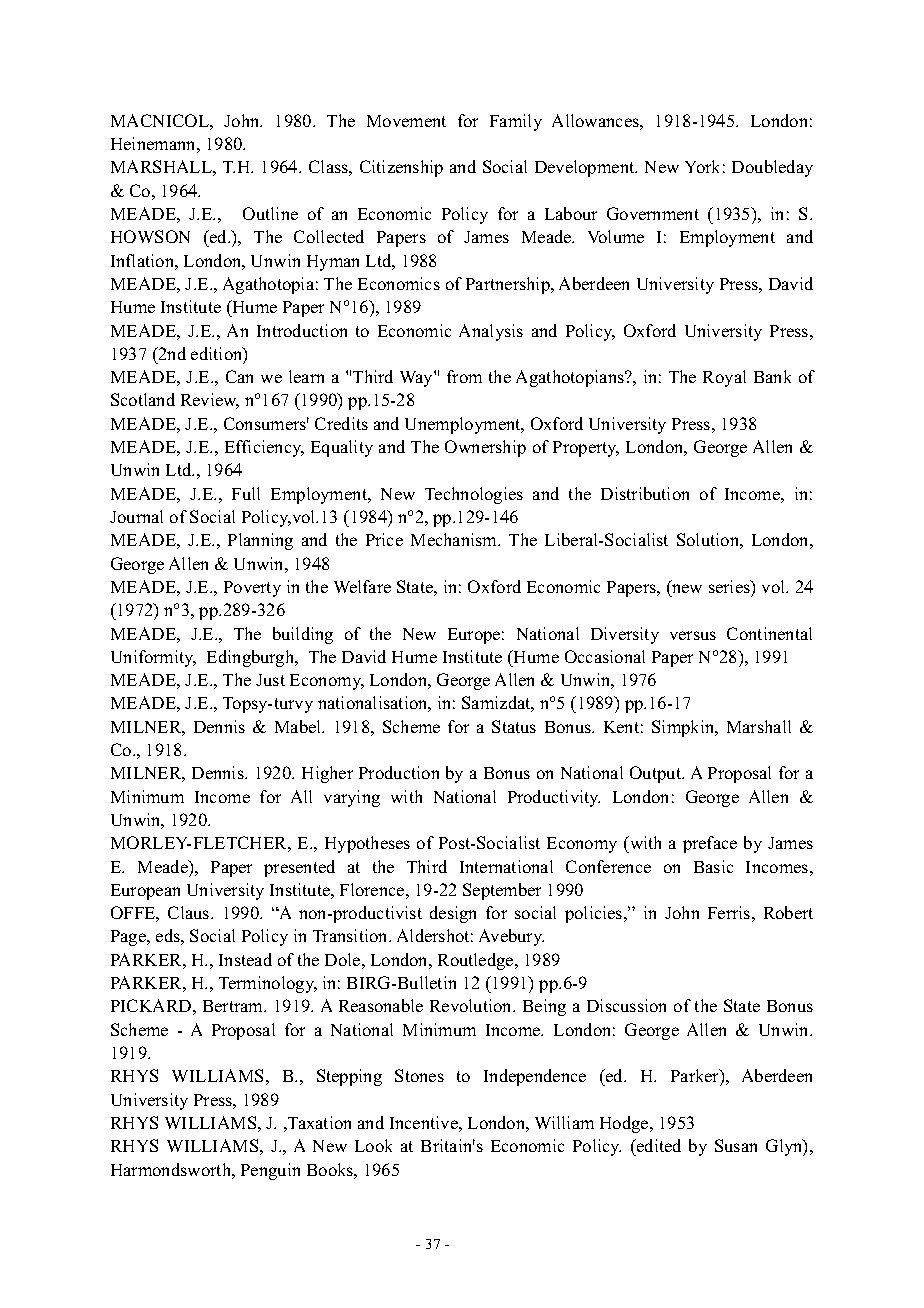  I want to click on Uniformity, so click(153, 658).
